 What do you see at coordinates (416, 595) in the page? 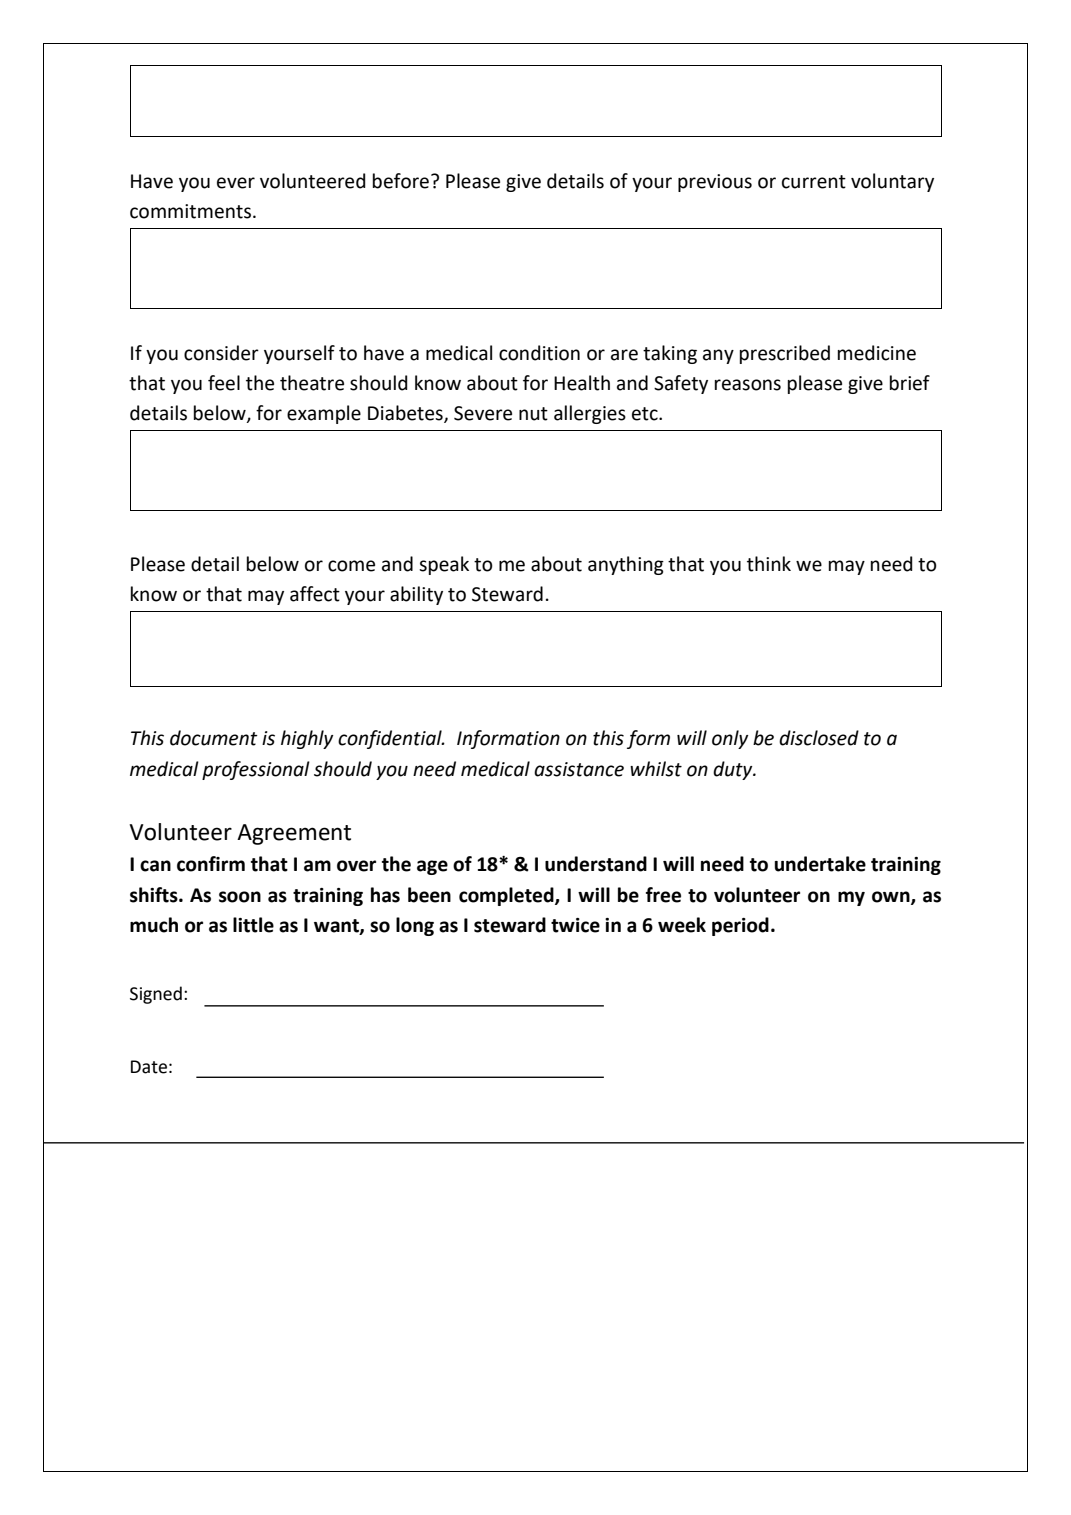
I see `ability` at bounding box center [416, 595].
